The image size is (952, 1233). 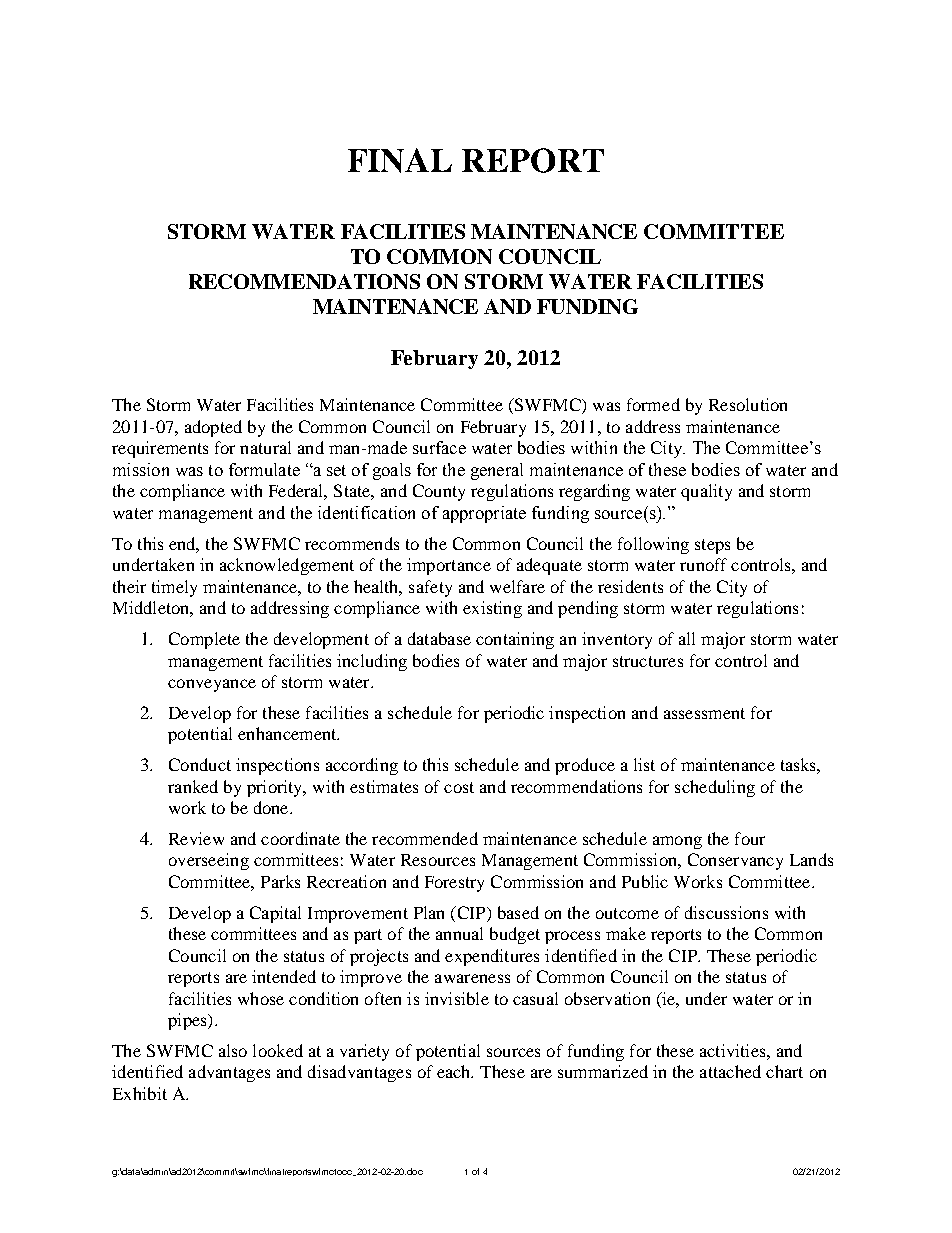 I want to click on Conservancy, so click(x=735, y=861).
